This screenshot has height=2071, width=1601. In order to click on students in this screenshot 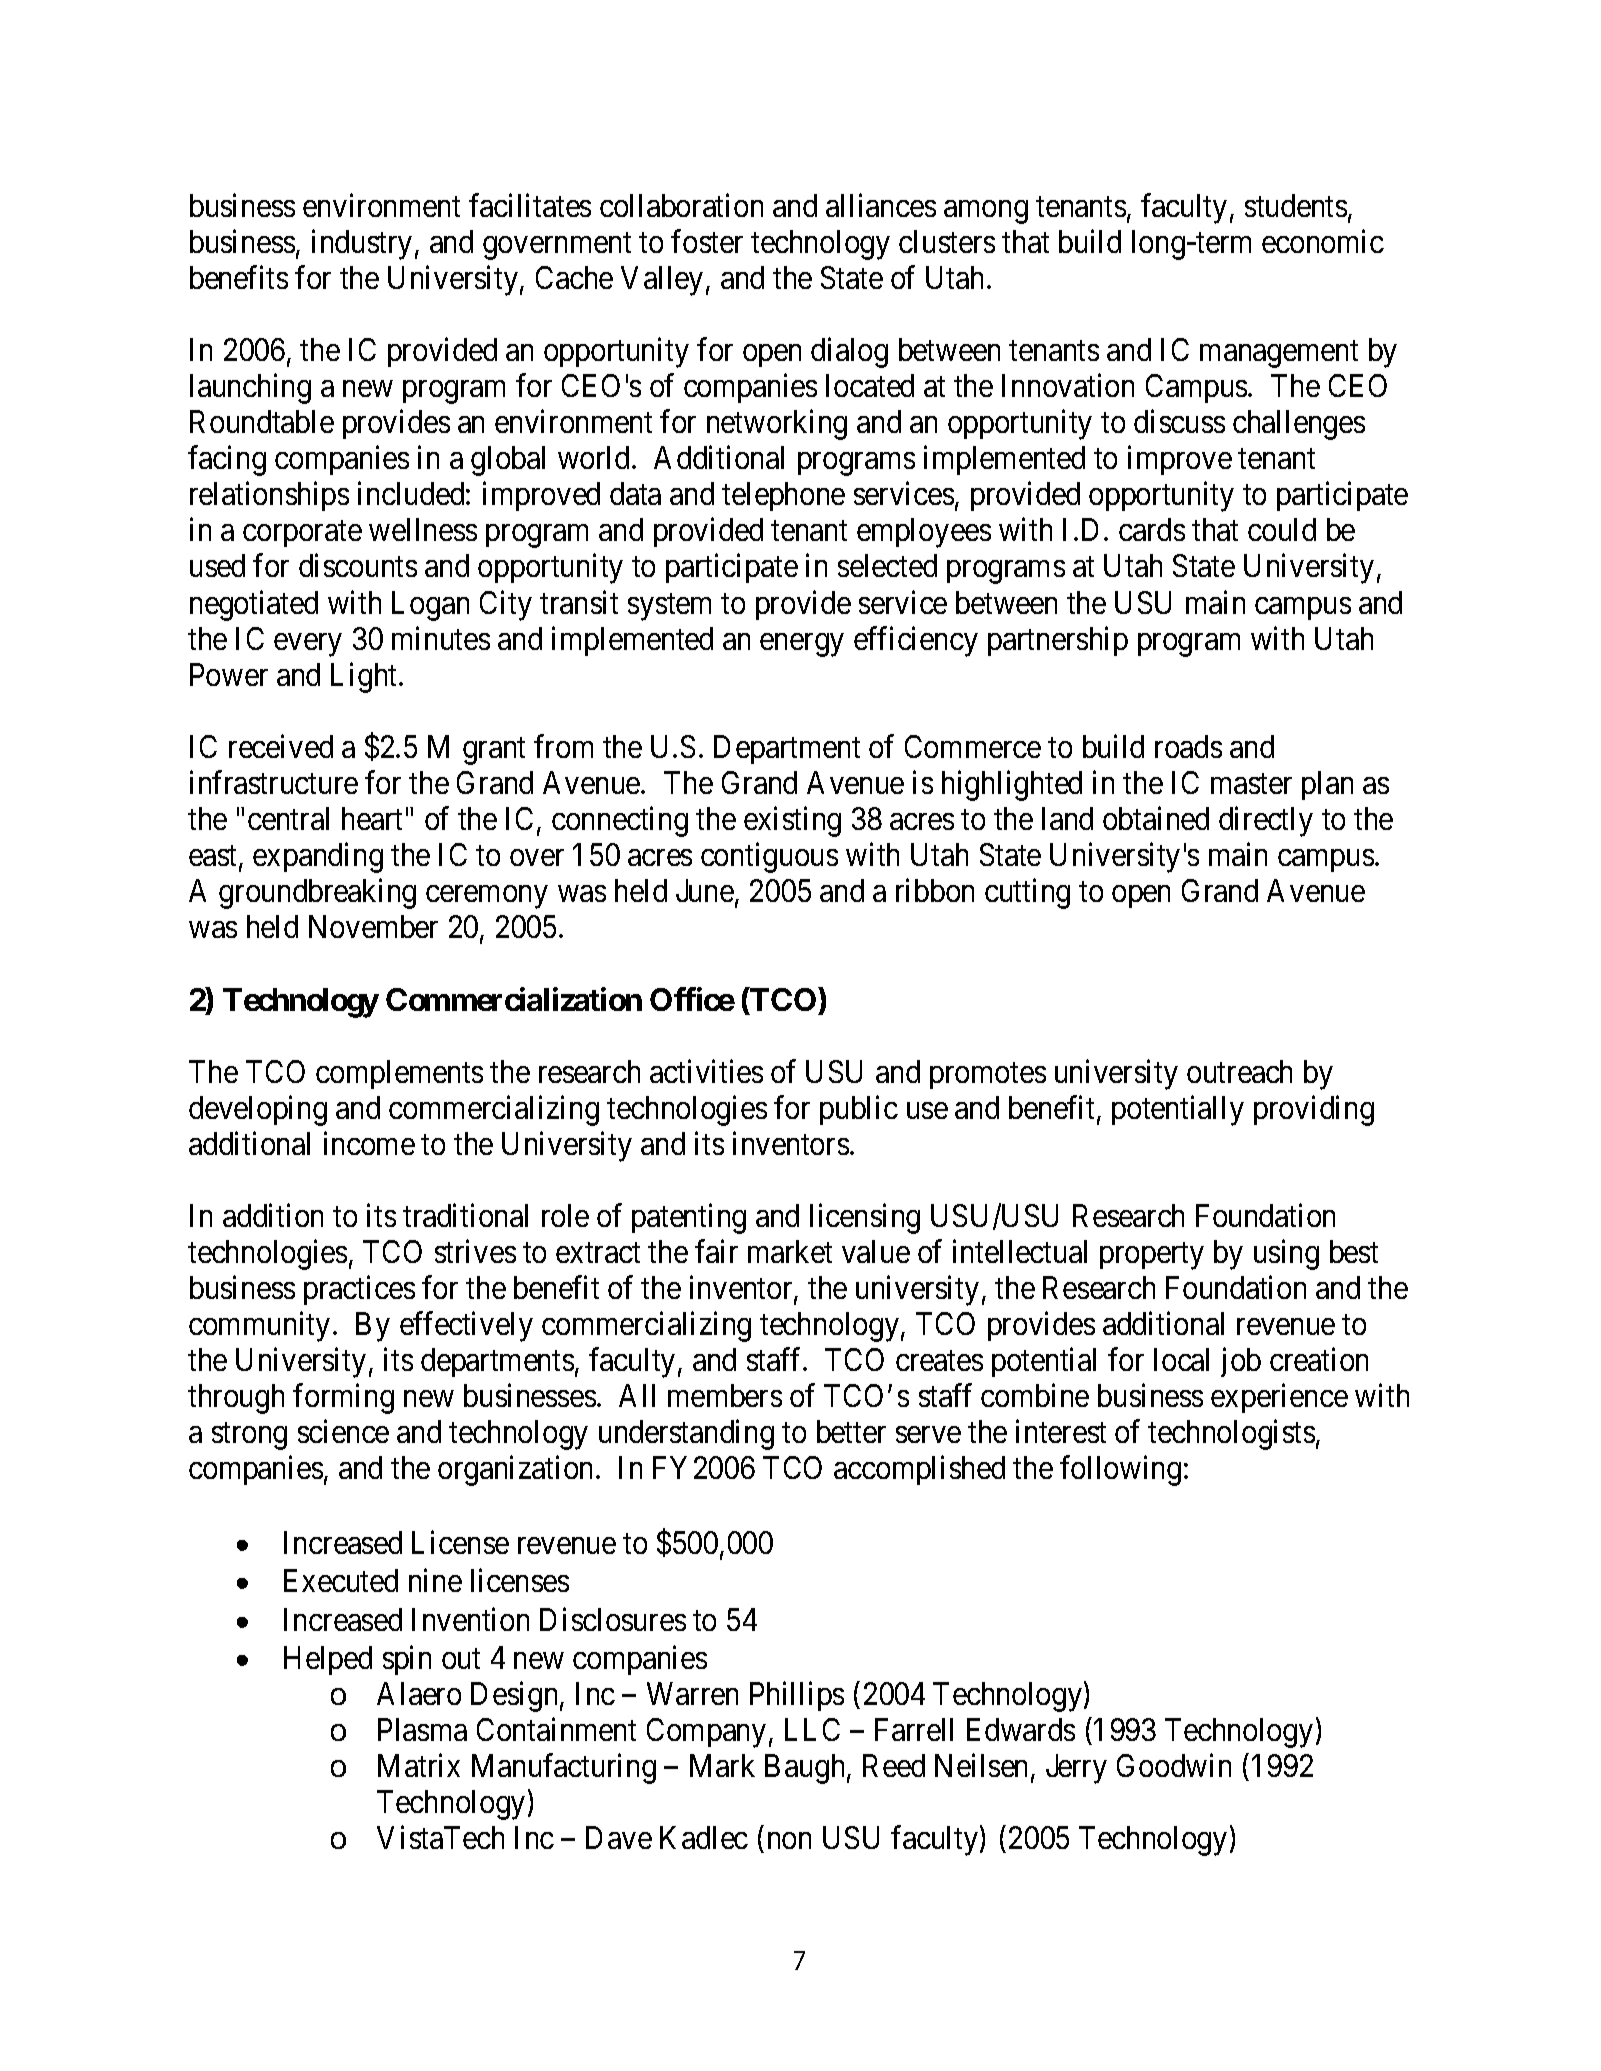, I will do `click(1296, 205)`.
